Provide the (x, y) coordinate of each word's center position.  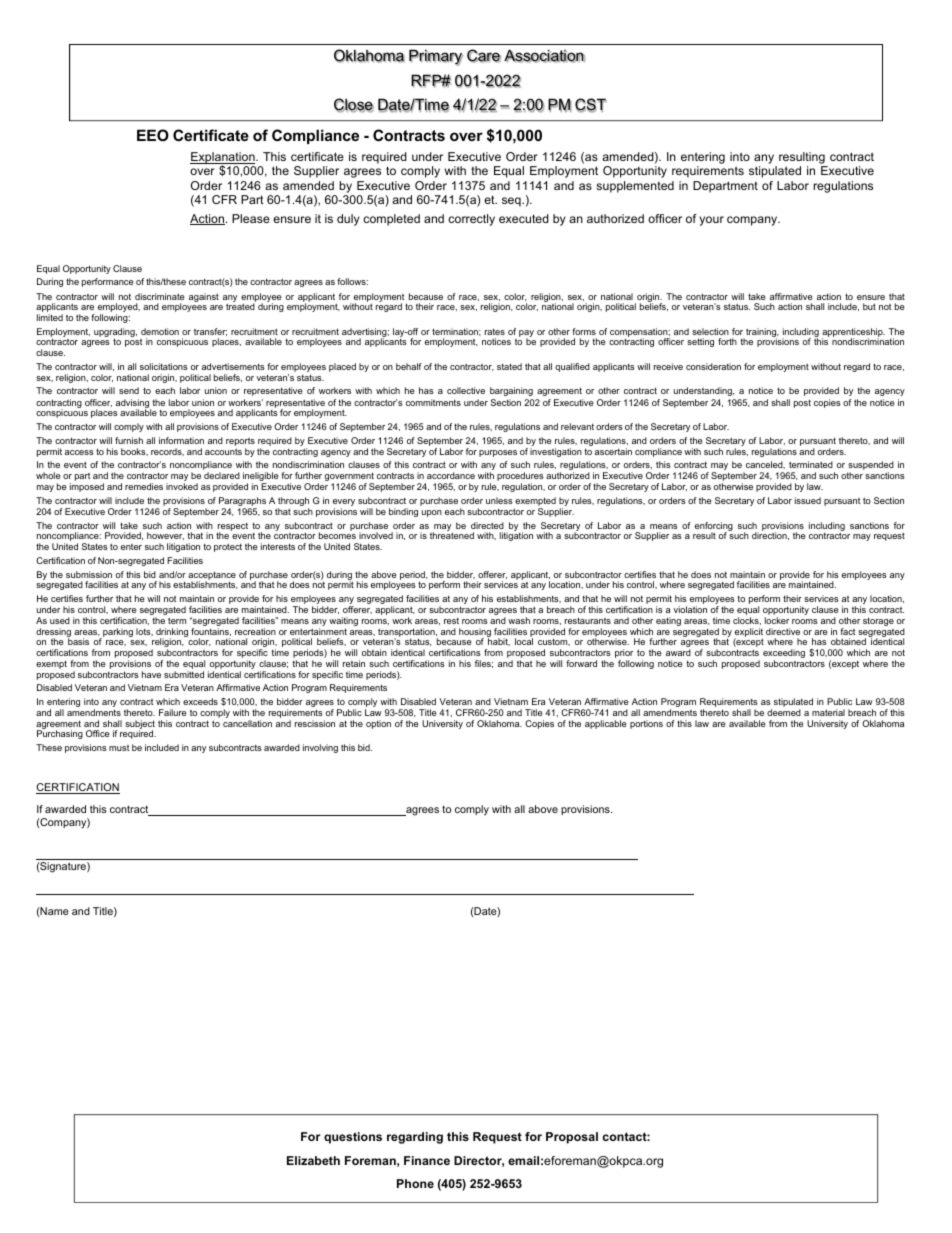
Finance (427, 1160)
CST (591, 105)
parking (117, 633)
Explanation (223, 159)
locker (777, 620)
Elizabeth (313, 1160)
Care (484, 56)
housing (475, 634)
